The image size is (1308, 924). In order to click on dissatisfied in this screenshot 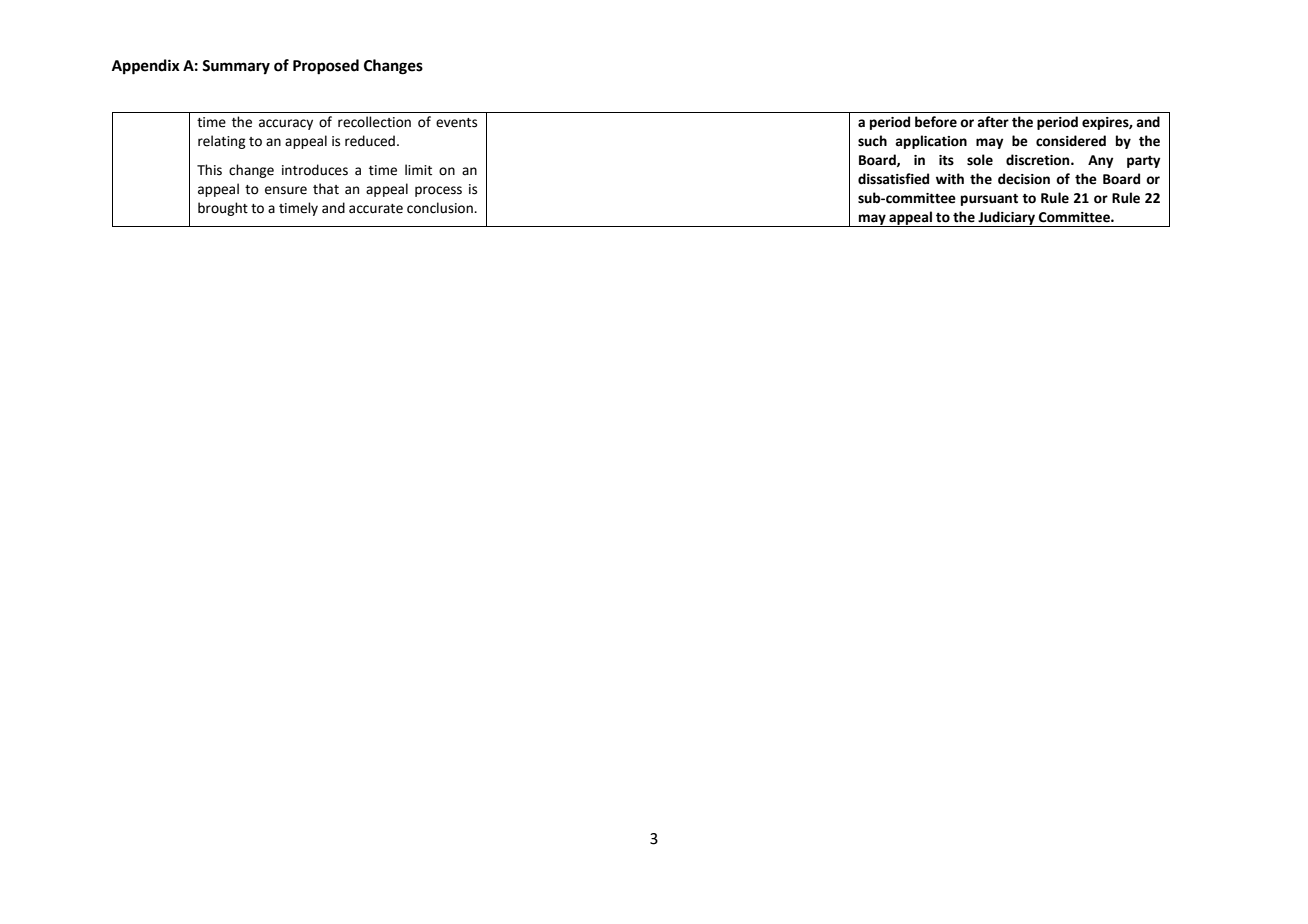, I will do `click(893, 179)`.
